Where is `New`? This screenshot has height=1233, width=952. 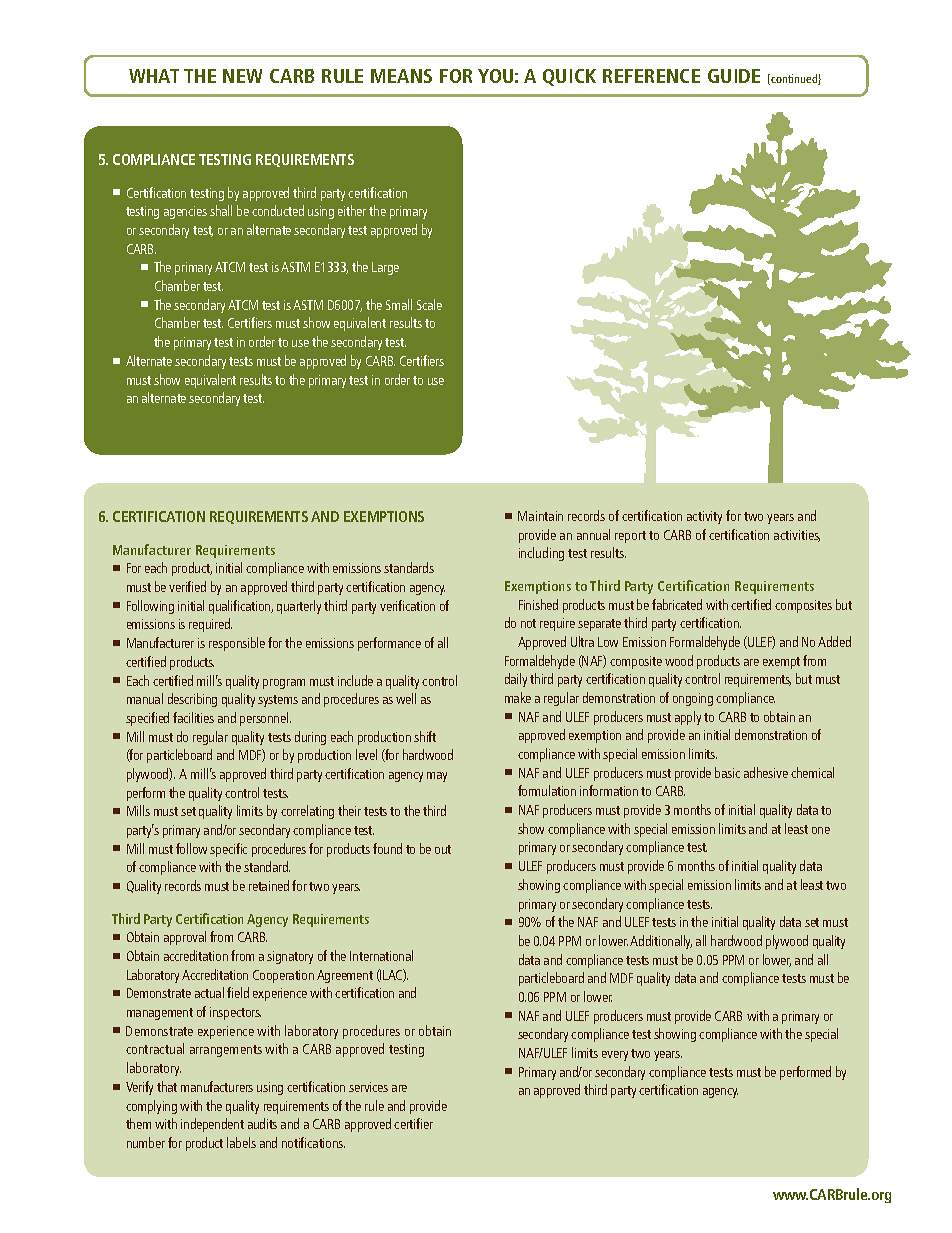 New is located at coordinates (242, 76).
